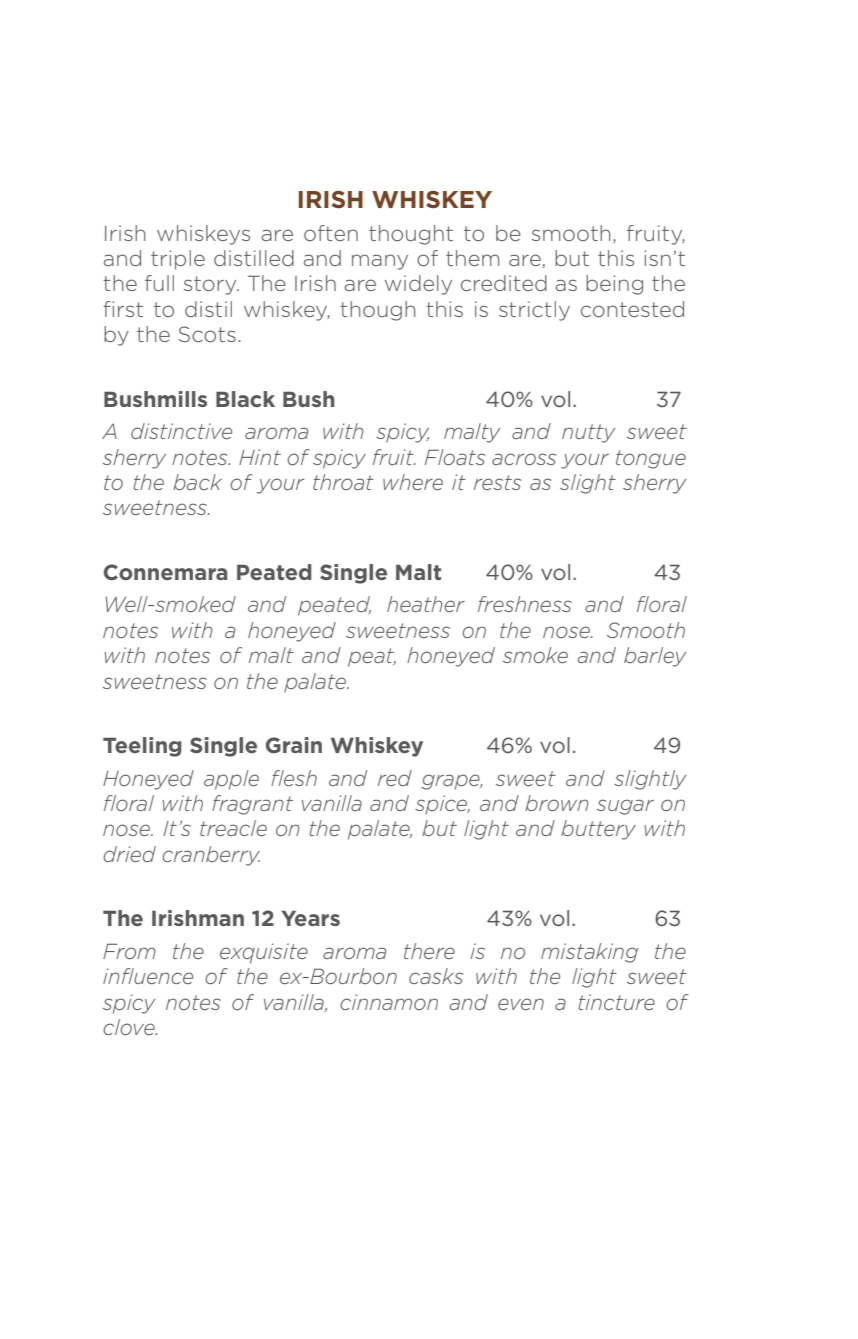 The width and height of the screenshot is (858, 1339). What do you see at coordinates (655, 657) in the screenshot?
I see `barley` at bounding box center [655, 657].
